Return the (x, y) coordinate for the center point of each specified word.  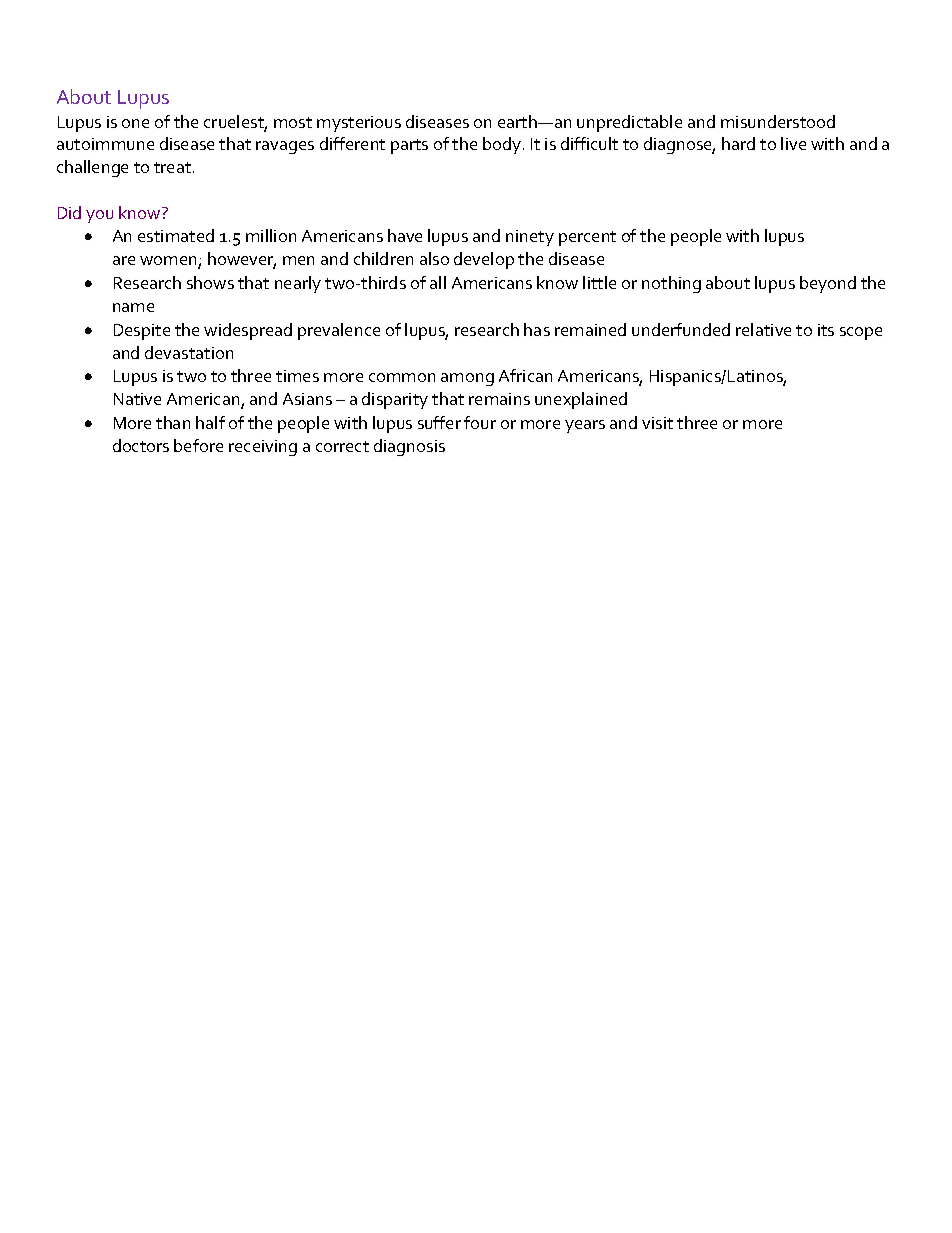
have (405, 235)
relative (763, 329)
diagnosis (409, 447)
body (502, 145)
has (537, 329)
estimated (176, 235)
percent (587, 238)
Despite (142, 332)
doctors (141, 445)
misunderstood (778, 121)
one (135, 123)
